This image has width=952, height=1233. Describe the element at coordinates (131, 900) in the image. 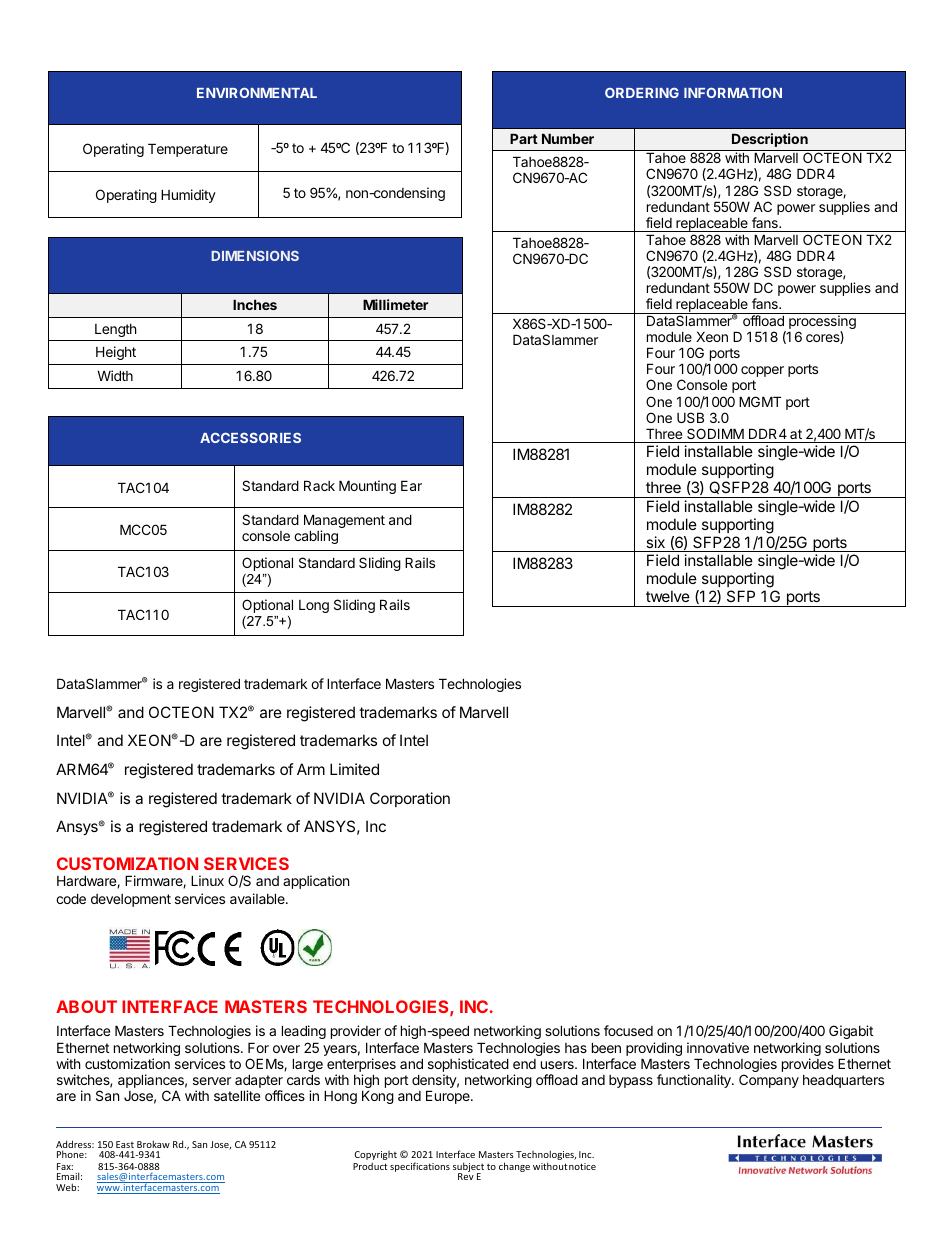

I see `development` at that location.
